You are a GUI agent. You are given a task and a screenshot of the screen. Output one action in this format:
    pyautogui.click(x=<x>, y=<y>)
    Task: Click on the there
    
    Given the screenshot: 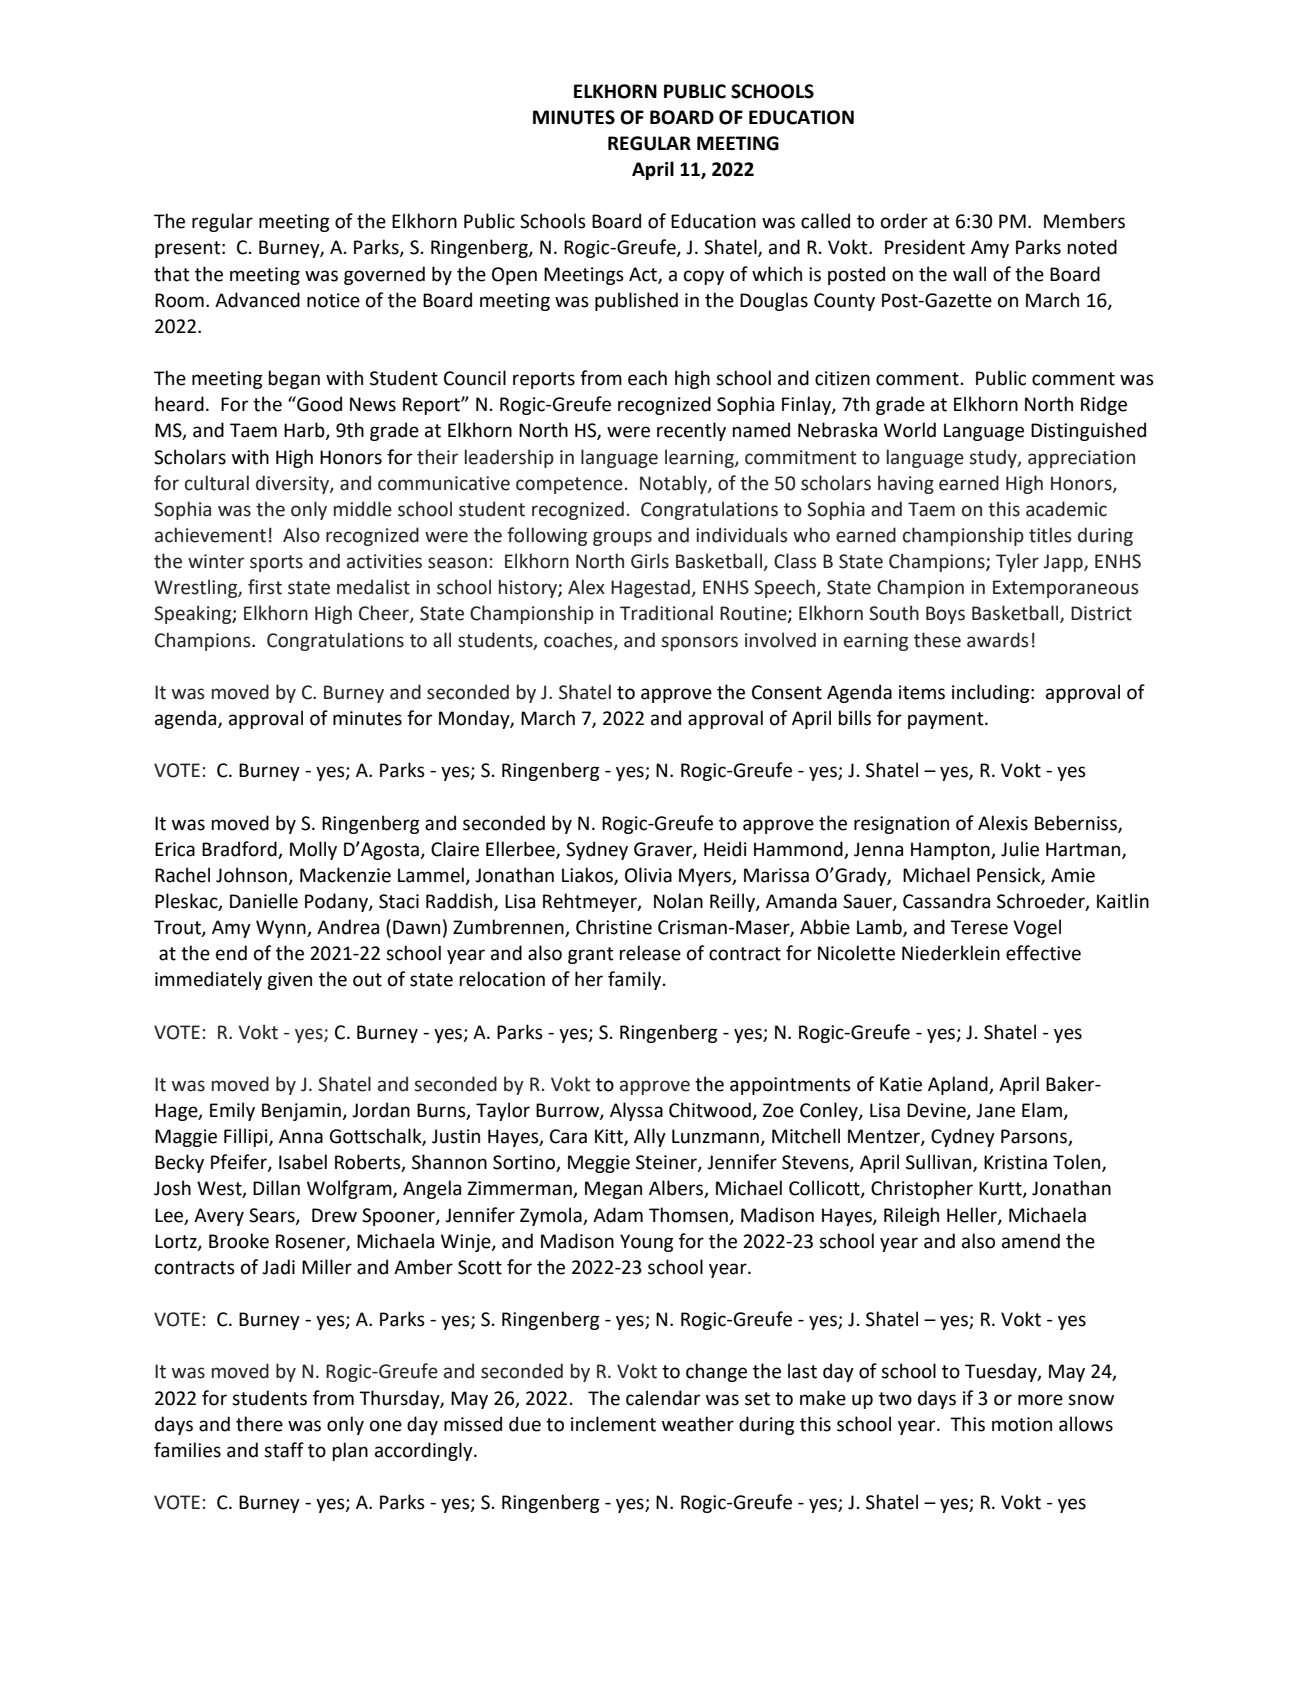 What is the action you would take?
    pyautogui.click(x=259, y=1424)
